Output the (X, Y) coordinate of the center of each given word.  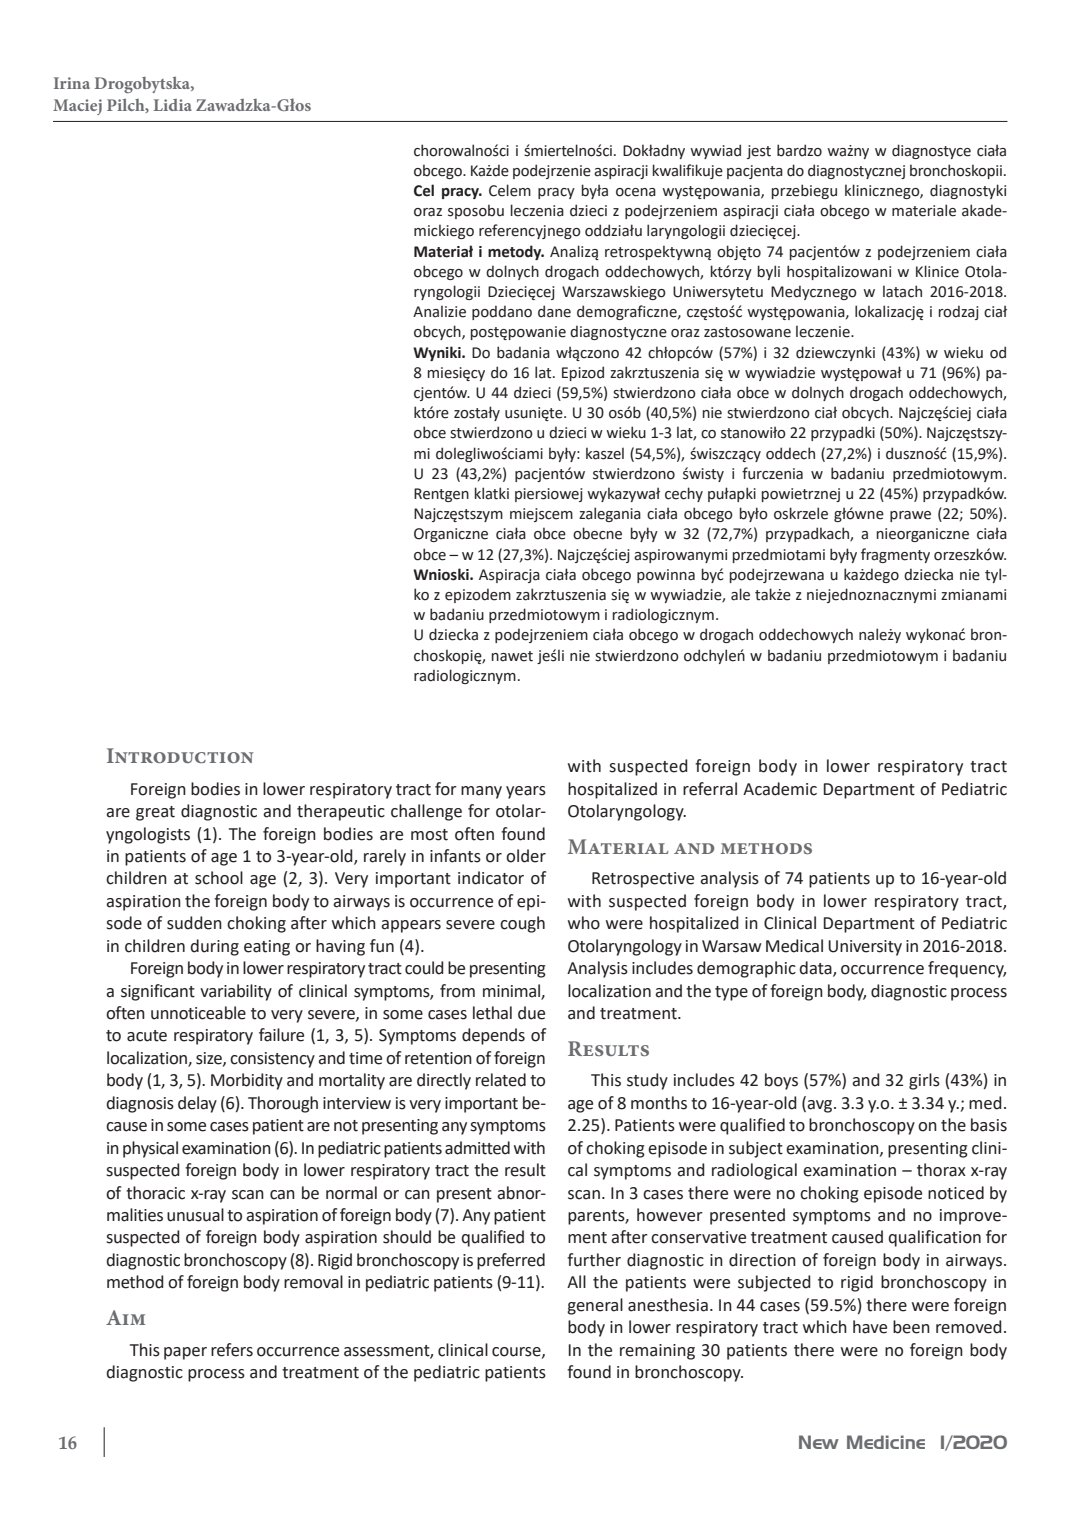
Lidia (172, 105)
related (501, 1080)
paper (185, 1353)
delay (197, 1104)
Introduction (180, 755)
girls (924, 1081)
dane (554, 311)
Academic (780, 789)
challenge (426, 812)
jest (759, 152)
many (481, 792)
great (155, 813)
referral (710, 789)
